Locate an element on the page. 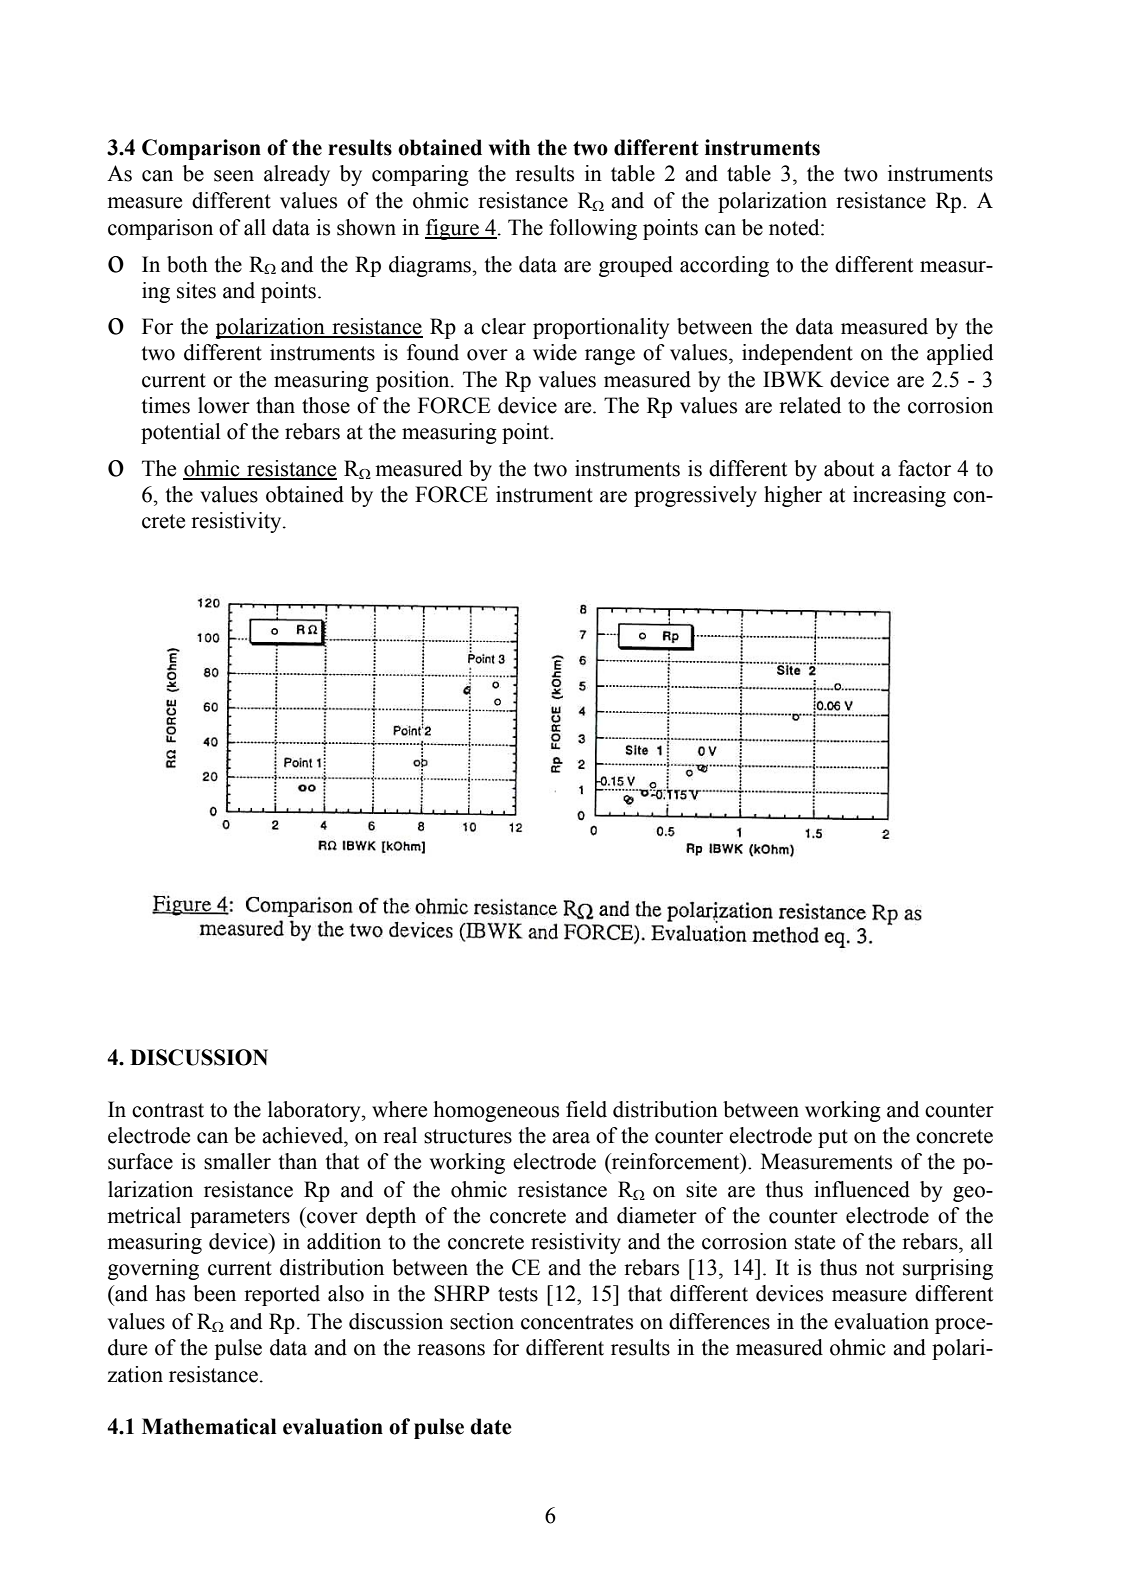  lower is located at coordinates (224, 405).
